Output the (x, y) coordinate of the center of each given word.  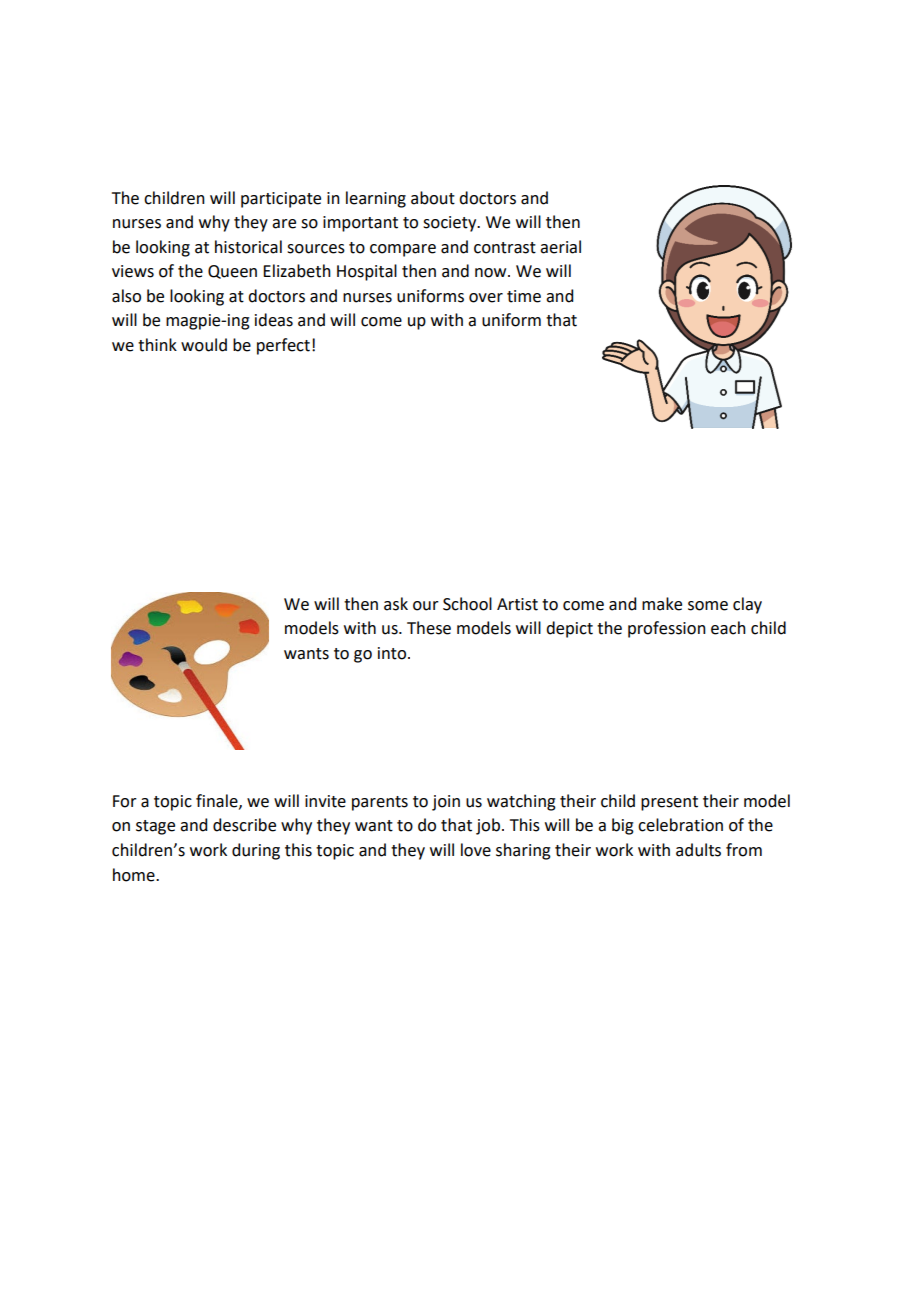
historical (248, 247)
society (451, 224)
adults (698, 850)
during (256, 851)
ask (396, 604)
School (467, 604)
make (662, 604)
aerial (560, 247)
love (476, 850)
